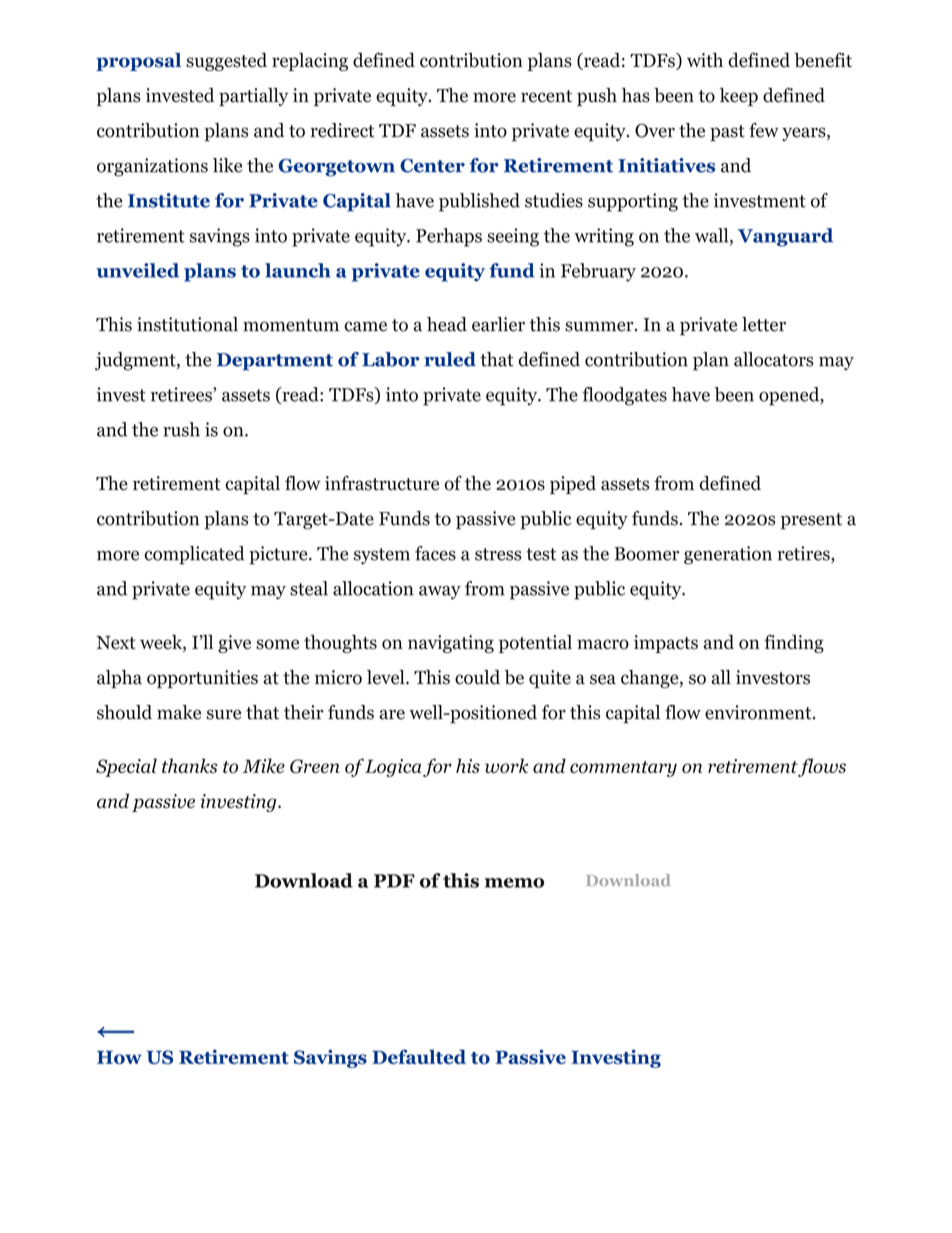 This screenshot has width=952, height=1233. Describe the element at coordinates (119, 1057) in the screenshot. I see `How` at that location.
